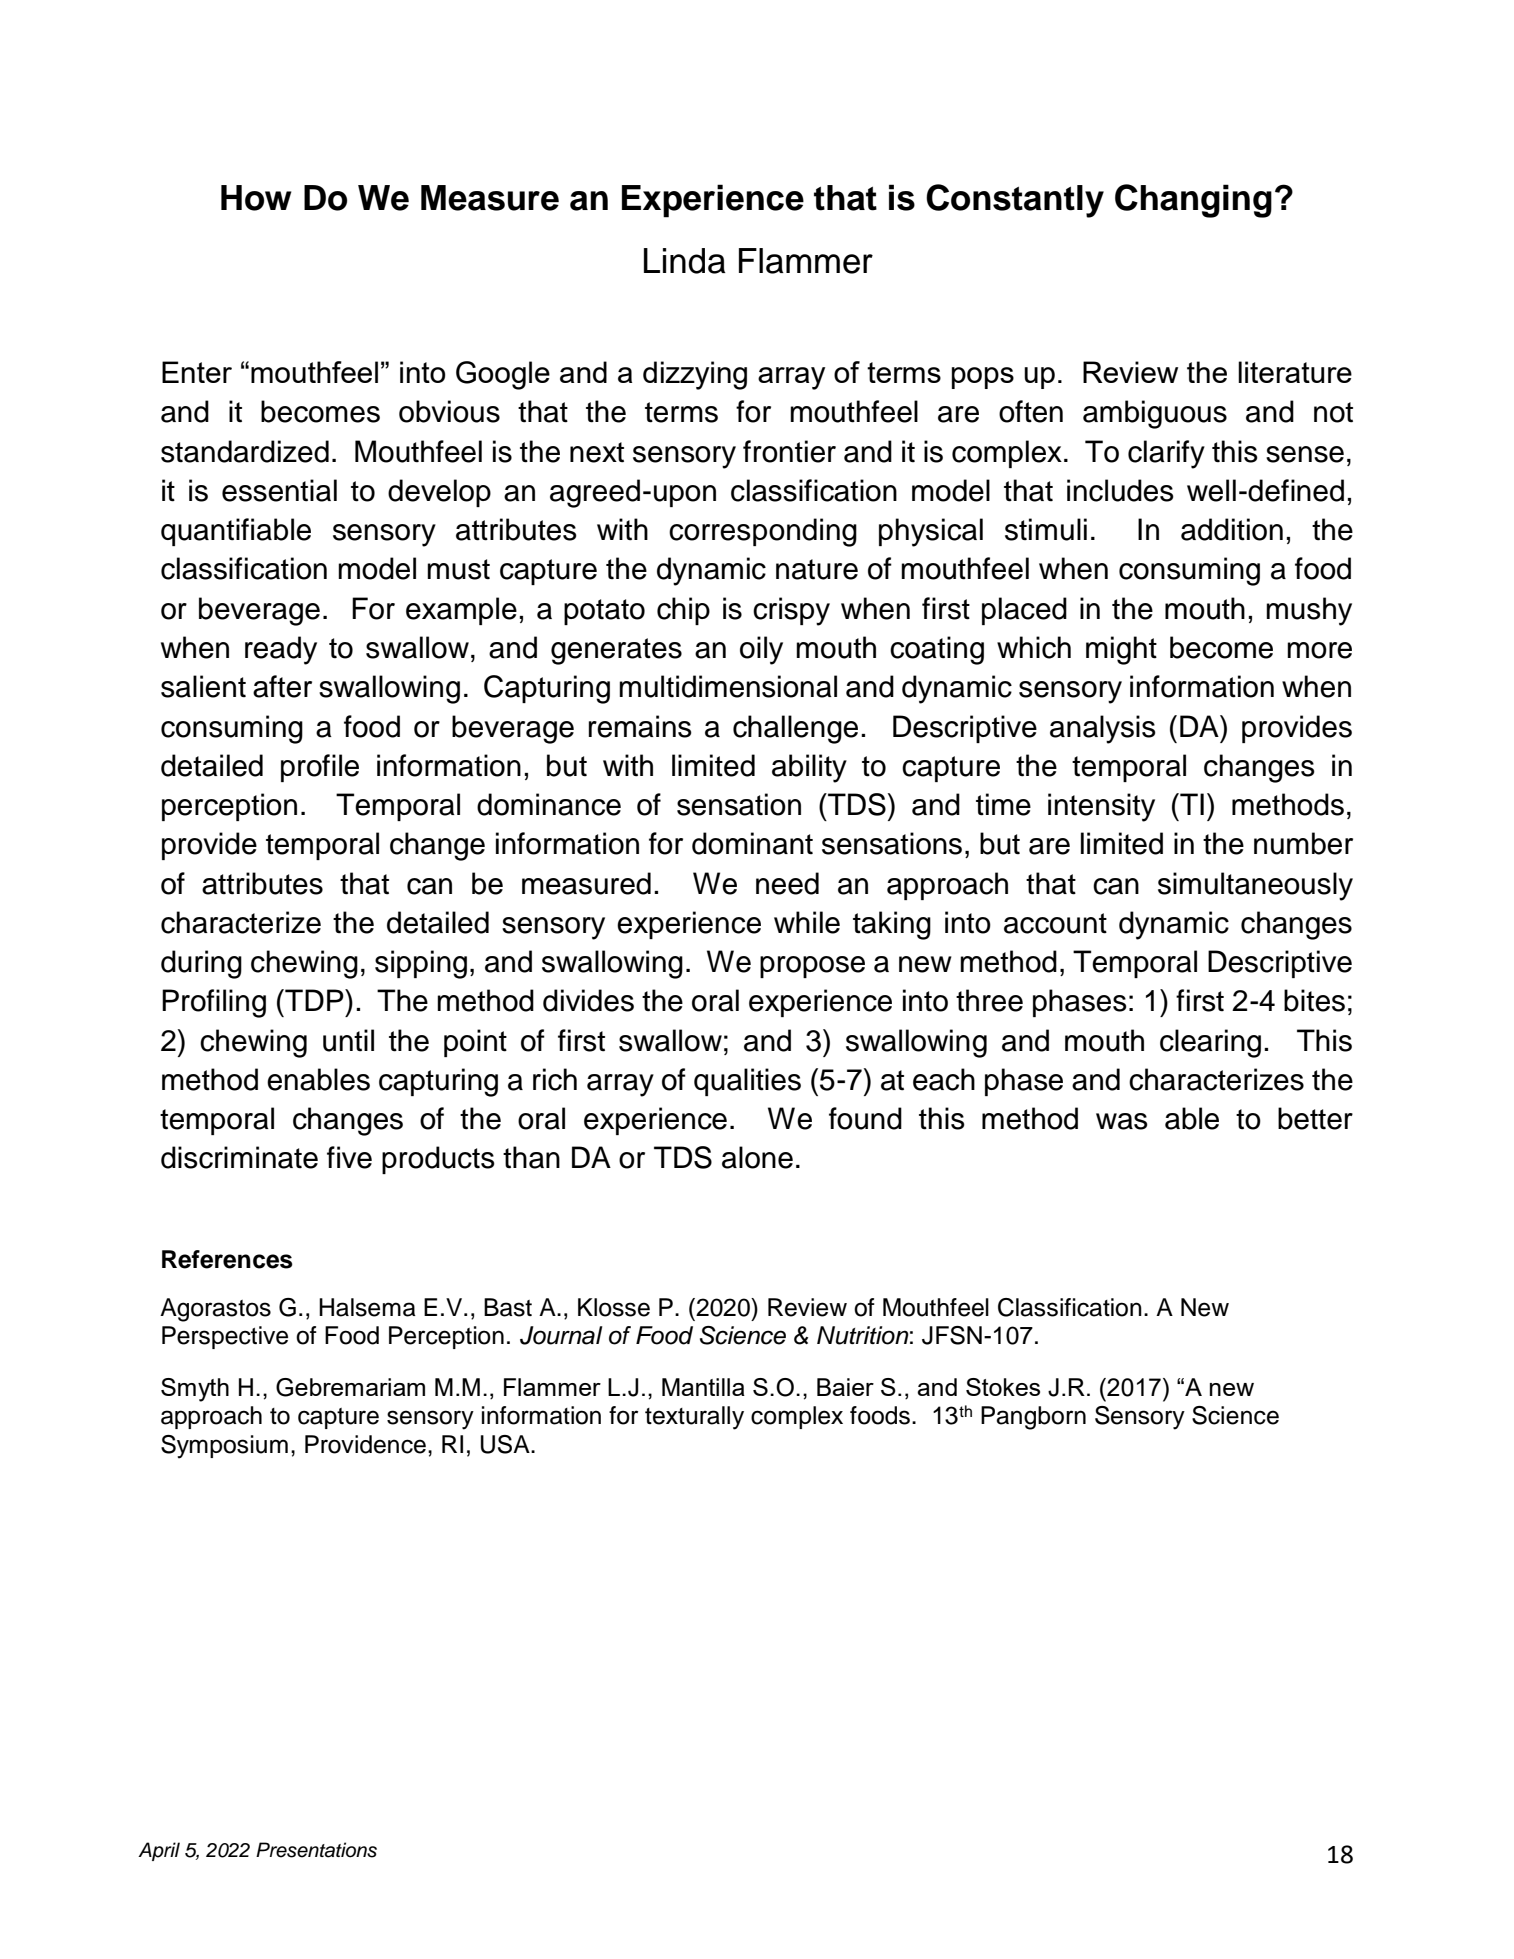 The image size is (1514, 1959). I want to click on ability, so click(809, 768).
